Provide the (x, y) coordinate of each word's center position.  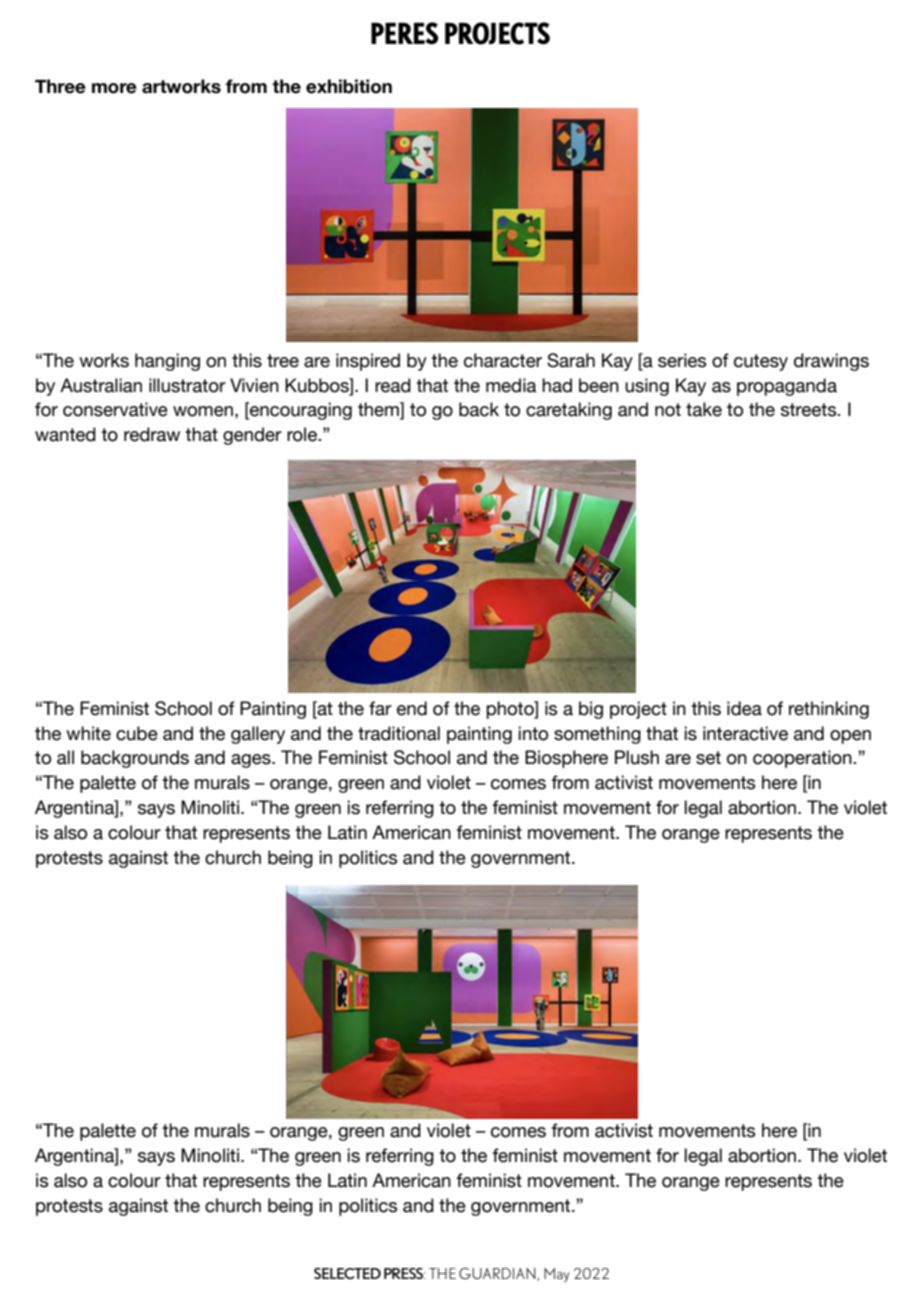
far (380, 708)
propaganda (787, 387)
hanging (167, 362)
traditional (399, 733)
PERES (404, 33)
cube (137, 733)
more (114, 88)
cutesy (761, 362)
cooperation (803, 759)
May (556, 1275)
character (503, 360)
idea (744, 708)
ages (252, 761)
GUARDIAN (498, 1274)
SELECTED (347, 1273)
